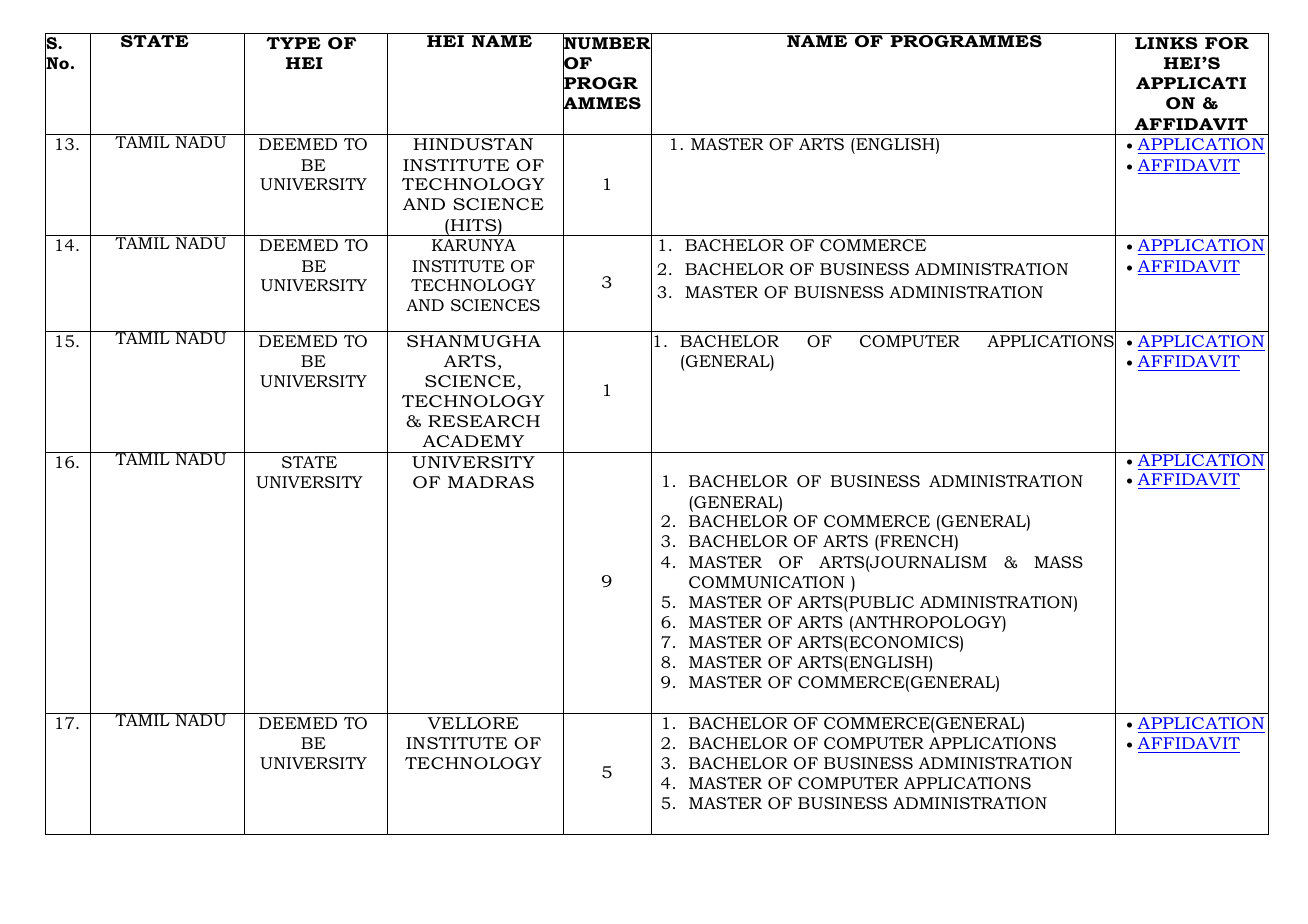 Image resolution: width=1308 pixels, height=924 pixels. Describe the element at coordinates (1058, 562) in the screenshot. I see `MASS` at that location.
